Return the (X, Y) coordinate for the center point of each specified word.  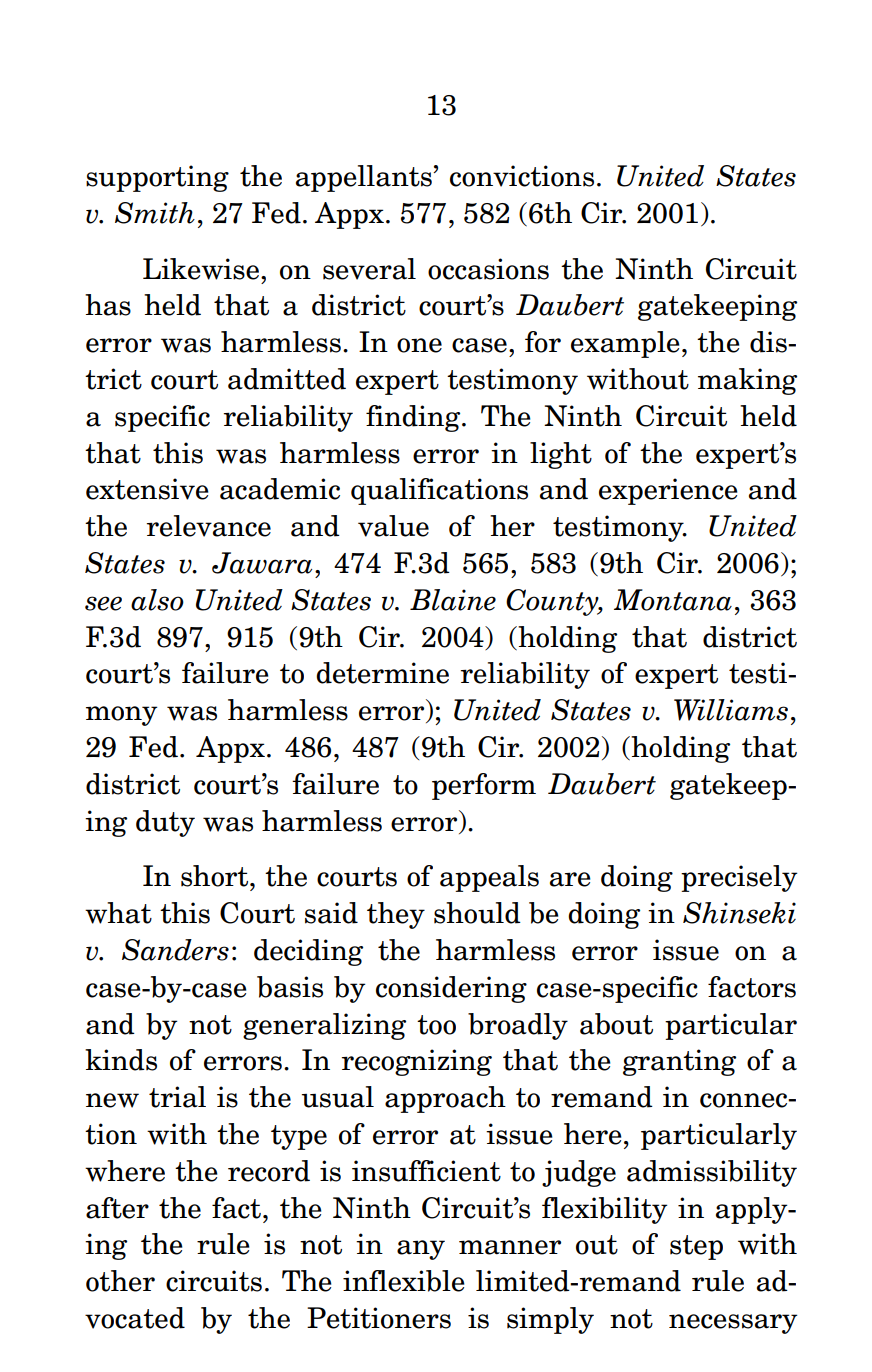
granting (679, 1062)
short (216, 876)
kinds (121, 1060)
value (393, 526)
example (625, 344)
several (369, 269)
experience (668, 491)
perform (484, 786)
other (120, 1281)
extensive (147, 489)
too (436, 1025)
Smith (155, 213)
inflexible (404, 1281)
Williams (731, 710)
